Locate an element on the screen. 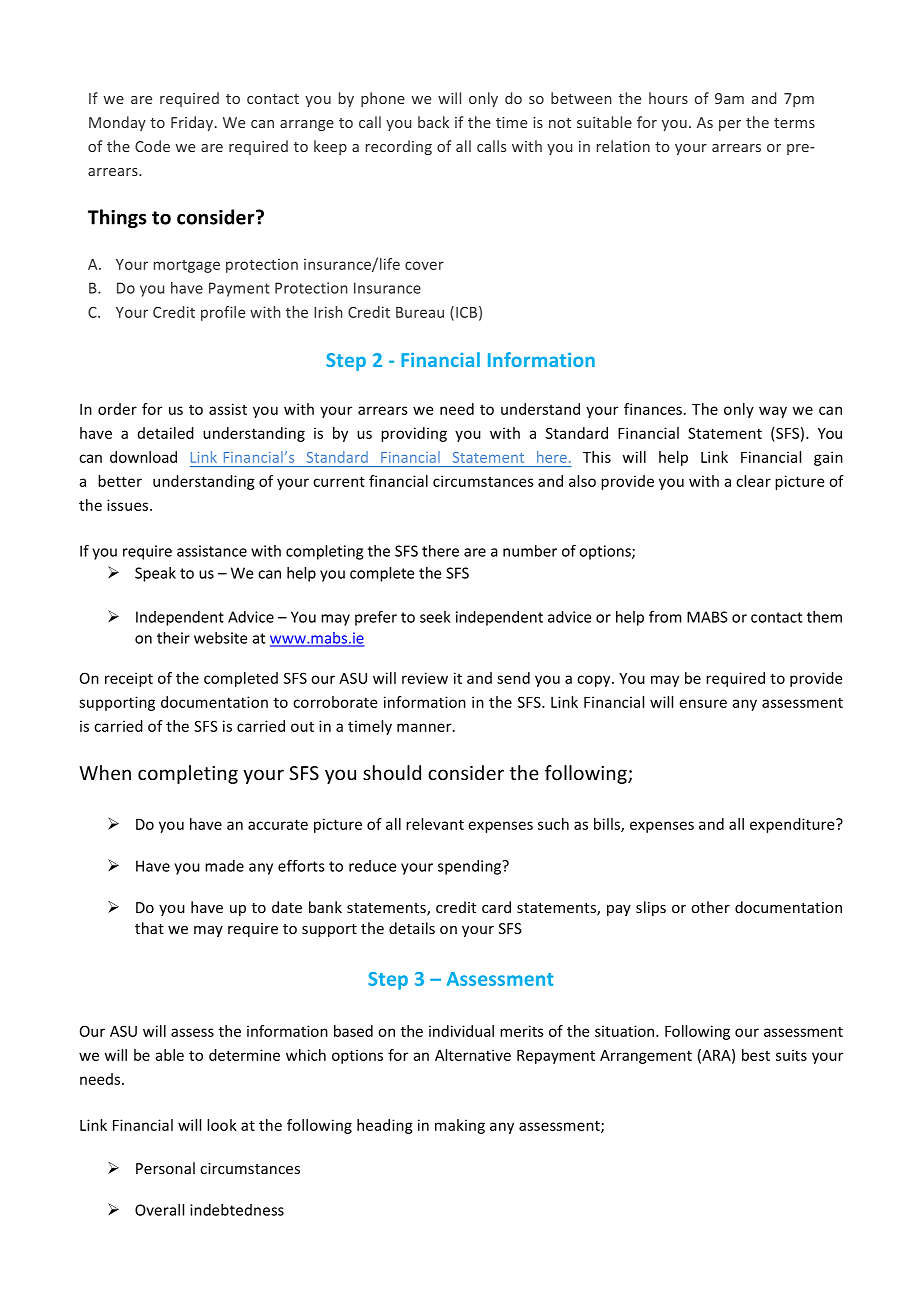 This screenshot has height=1307, width=924. Friday is located at coordinates (192, 123).
